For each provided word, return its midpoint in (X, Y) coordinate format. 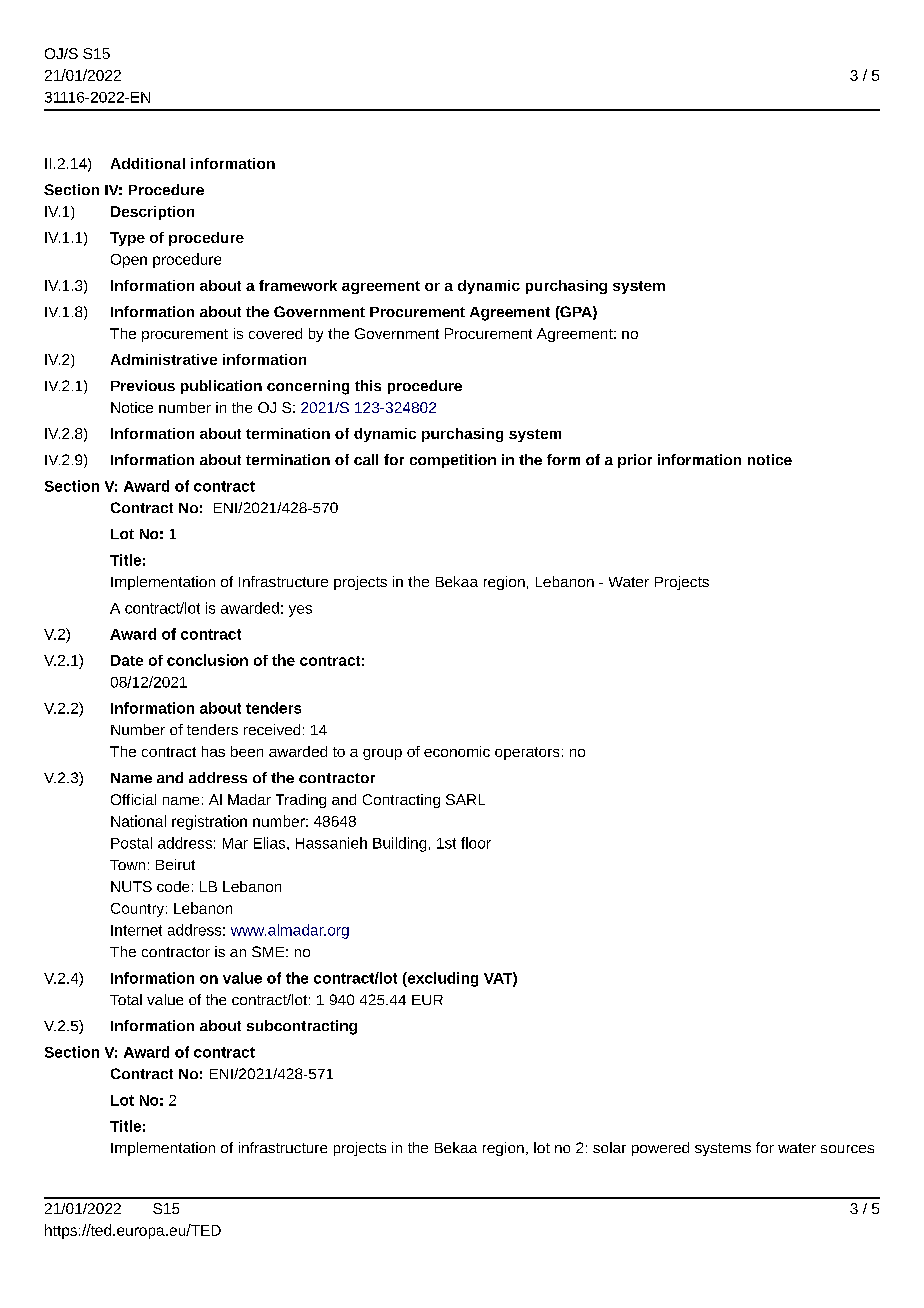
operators (527, 753)
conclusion (207, 660)
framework (298, 285)
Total (126, 999)
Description (152, 213)
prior (635, 461)
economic (457, 751)
